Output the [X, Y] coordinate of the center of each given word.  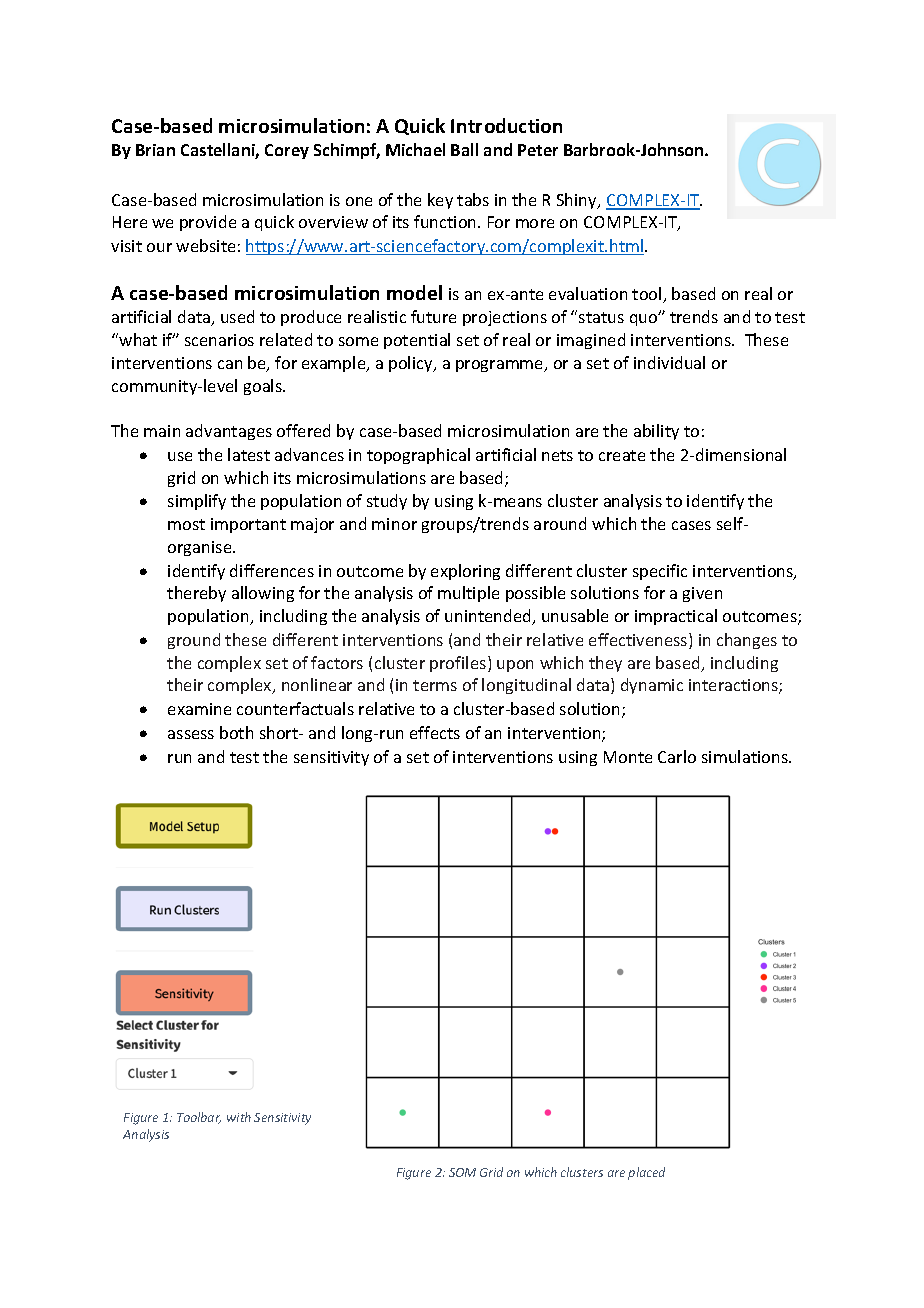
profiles [459, 664]
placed [646, 1173]
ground [194, 641]
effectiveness [639, 641]
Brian [155, 150]
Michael [415, 149]
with [239, 1117]
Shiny [578, 201]
